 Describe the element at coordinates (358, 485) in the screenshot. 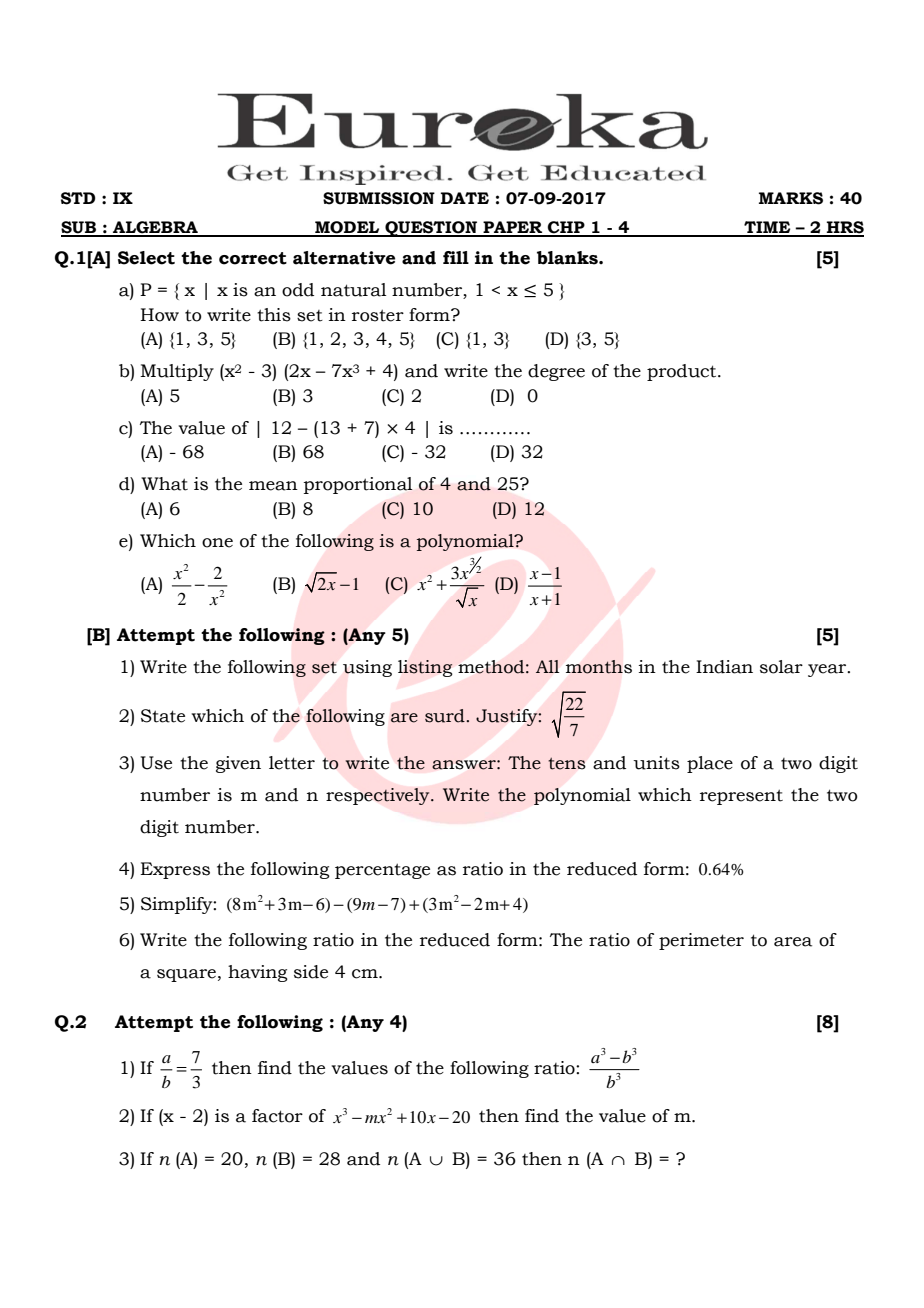

I see `proportional` at that location.
